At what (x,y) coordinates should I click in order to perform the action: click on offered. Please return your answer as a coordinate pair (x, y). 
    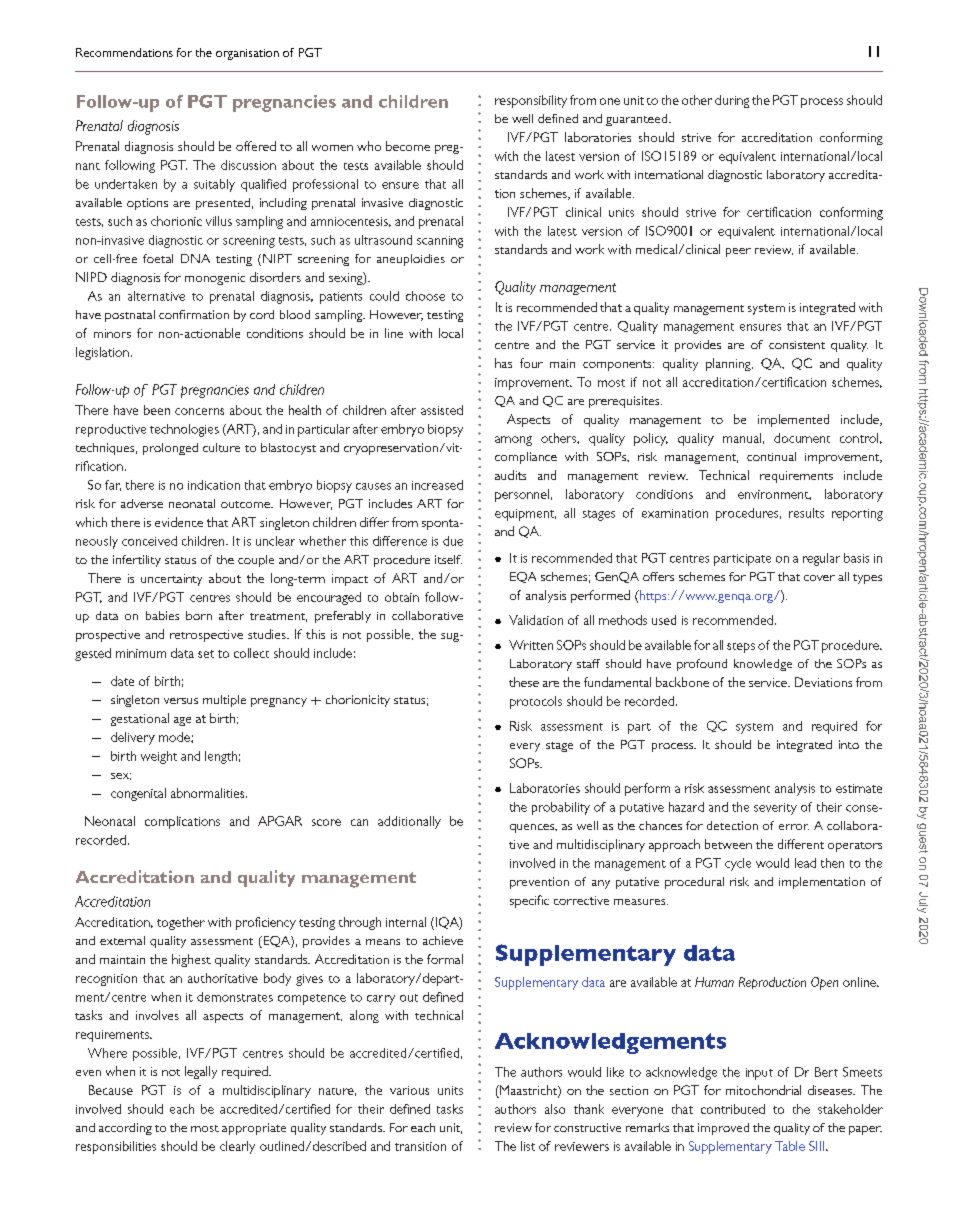
    Looking at the image, I should click on (256, 146).
